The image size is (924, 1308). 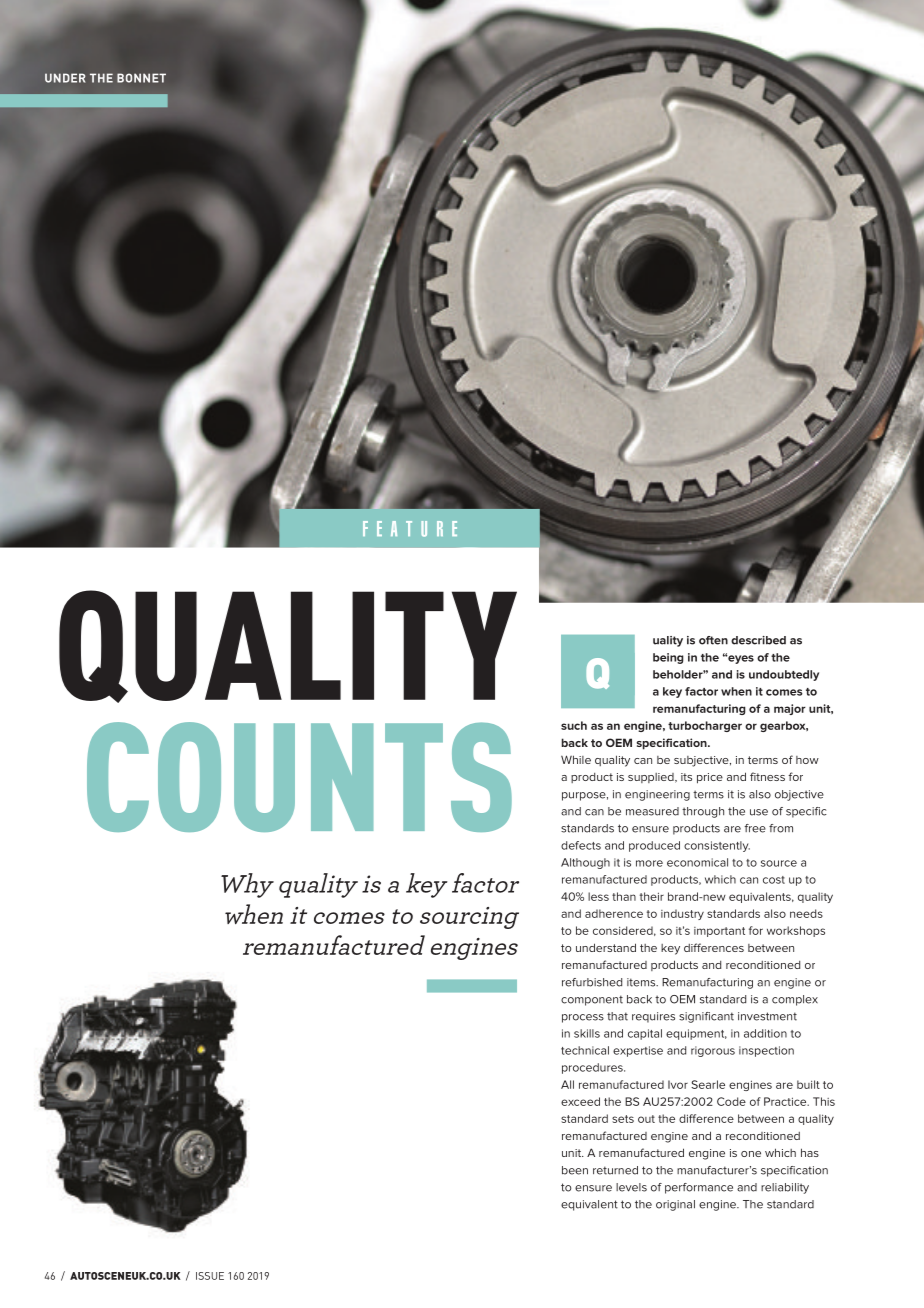 What do you see at coordinates (410, 529) in the page?
I see `feature` at bounding box center [410, 529].
